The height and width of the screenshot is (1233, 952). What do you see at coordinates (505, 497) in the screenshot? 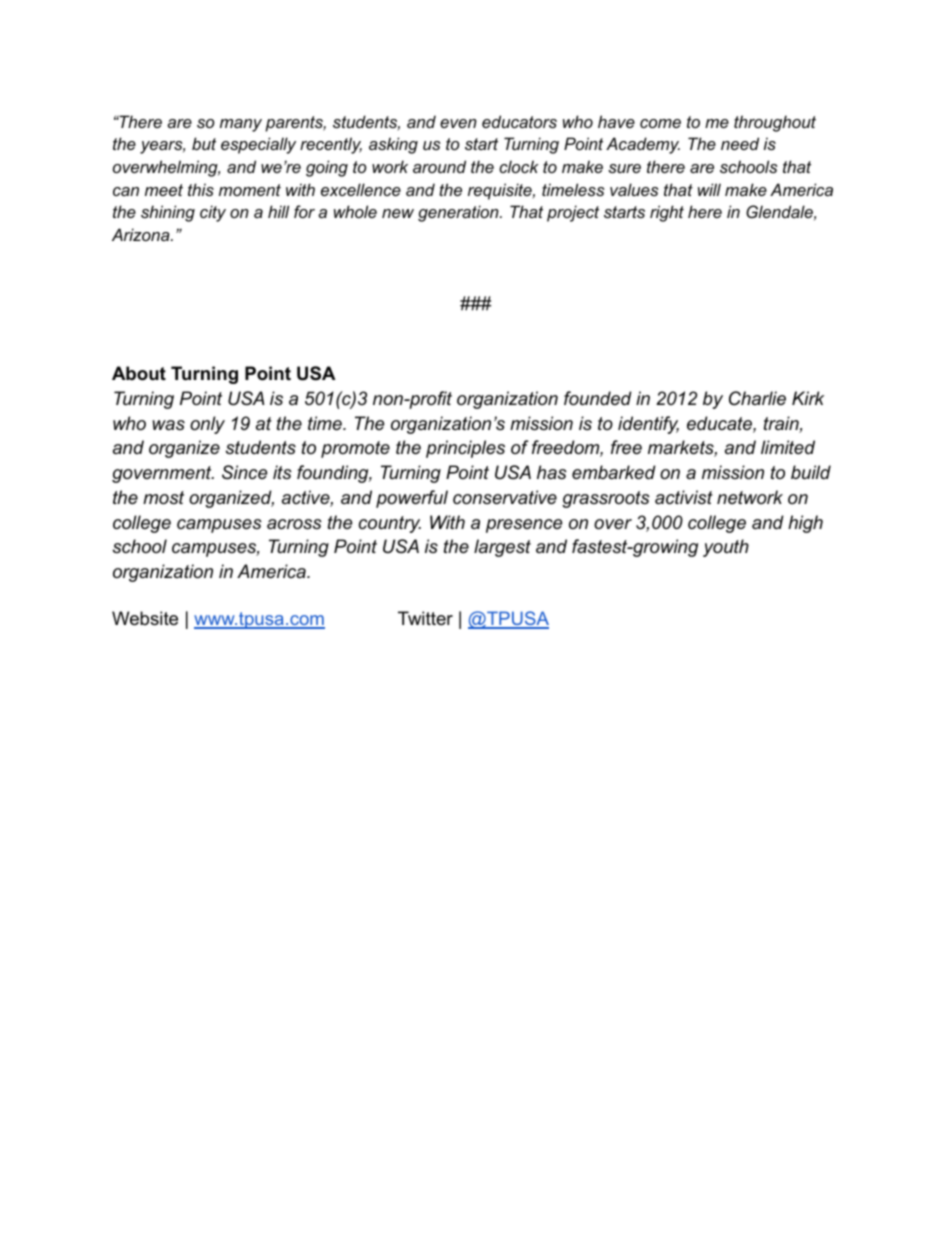
I see `conservative` at bounding box center [505, 497].
